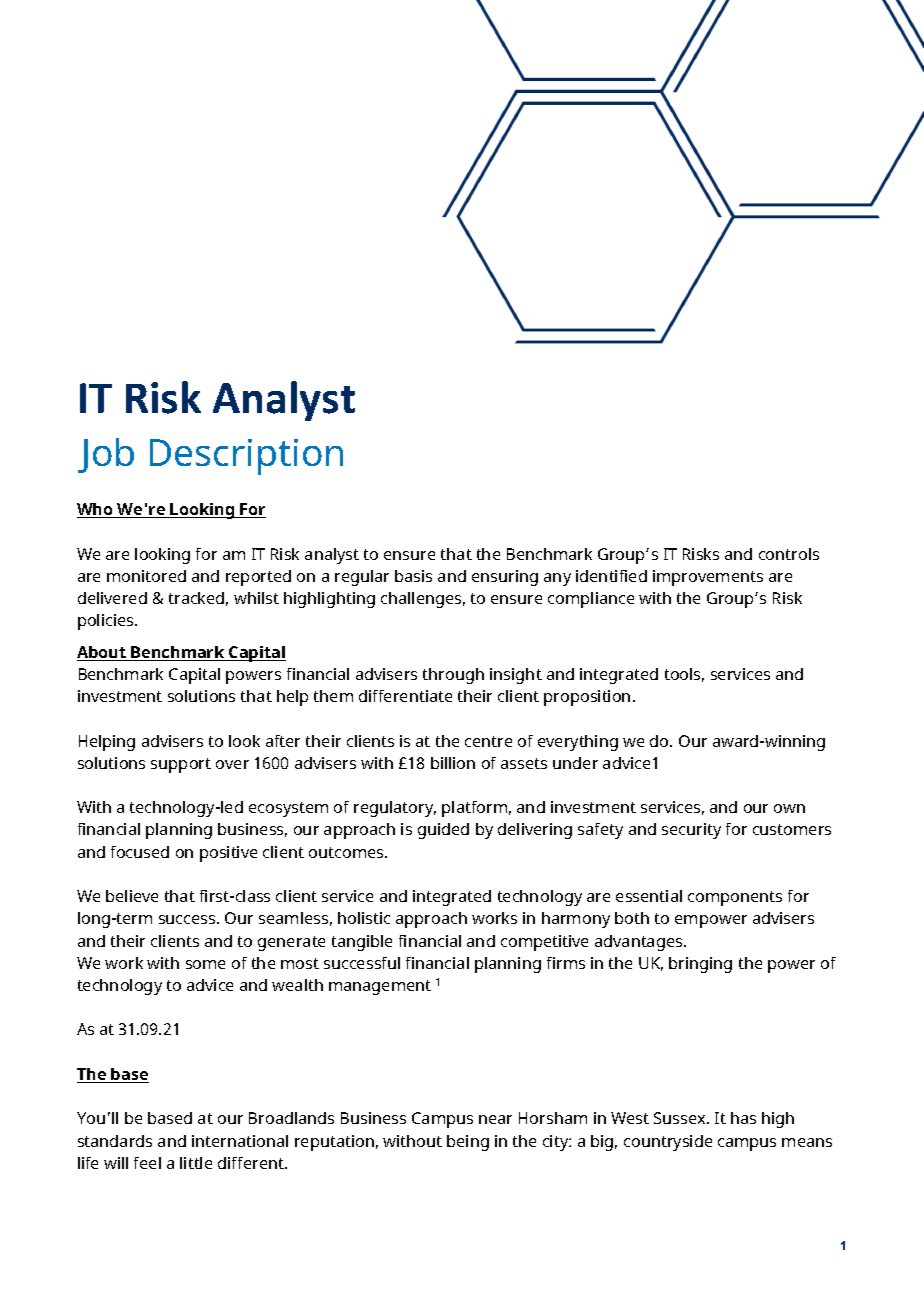 The width and height of the page is (924, 1308). I want to click on being, so click(468, 1143).
